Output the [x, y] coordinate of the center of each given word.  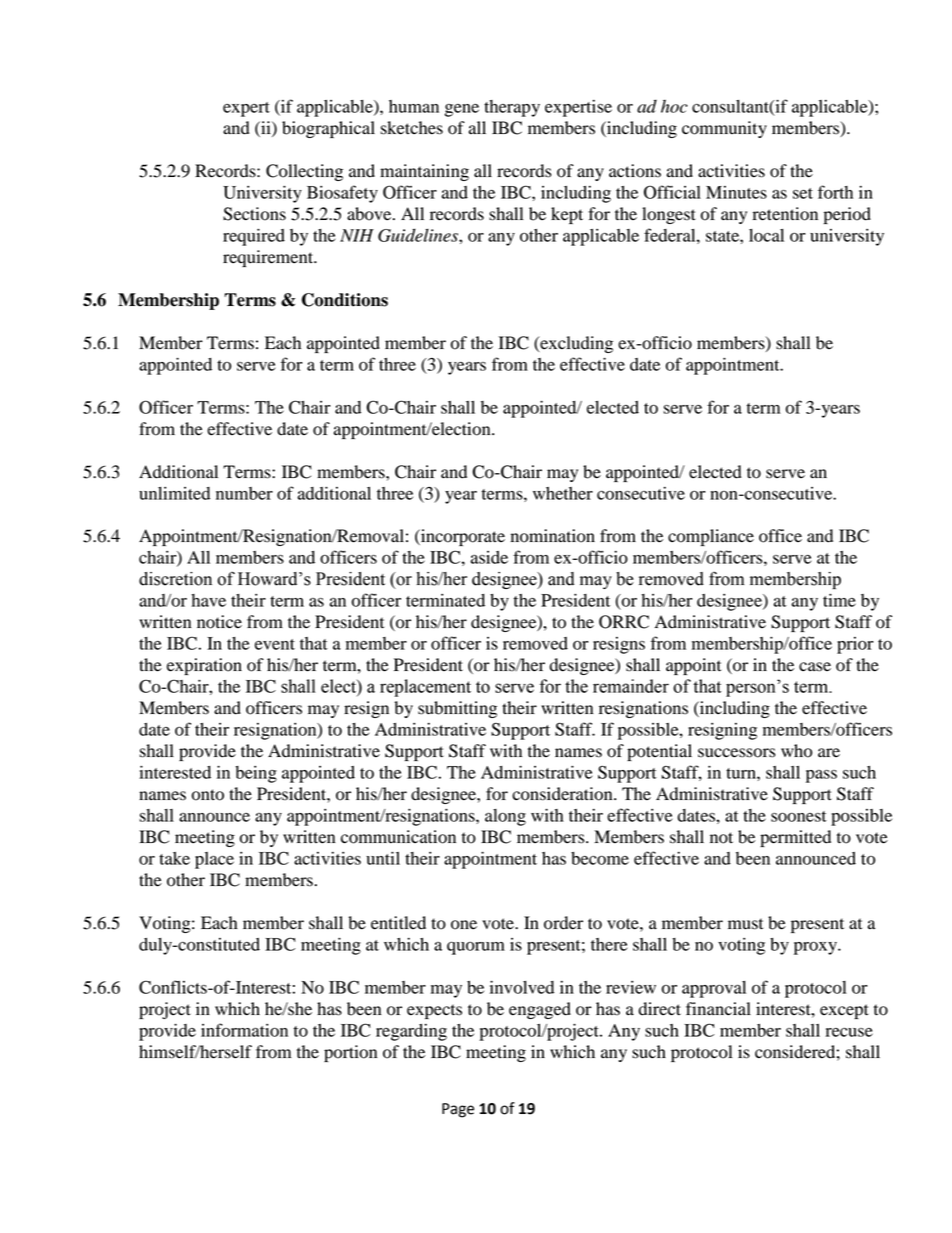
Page [458, 1110]
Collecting [304, 172]
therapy [512, 108]
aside [489, 557]
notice [219, 622]
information [244, 1030]
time [839, 600]
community [724, 129]
